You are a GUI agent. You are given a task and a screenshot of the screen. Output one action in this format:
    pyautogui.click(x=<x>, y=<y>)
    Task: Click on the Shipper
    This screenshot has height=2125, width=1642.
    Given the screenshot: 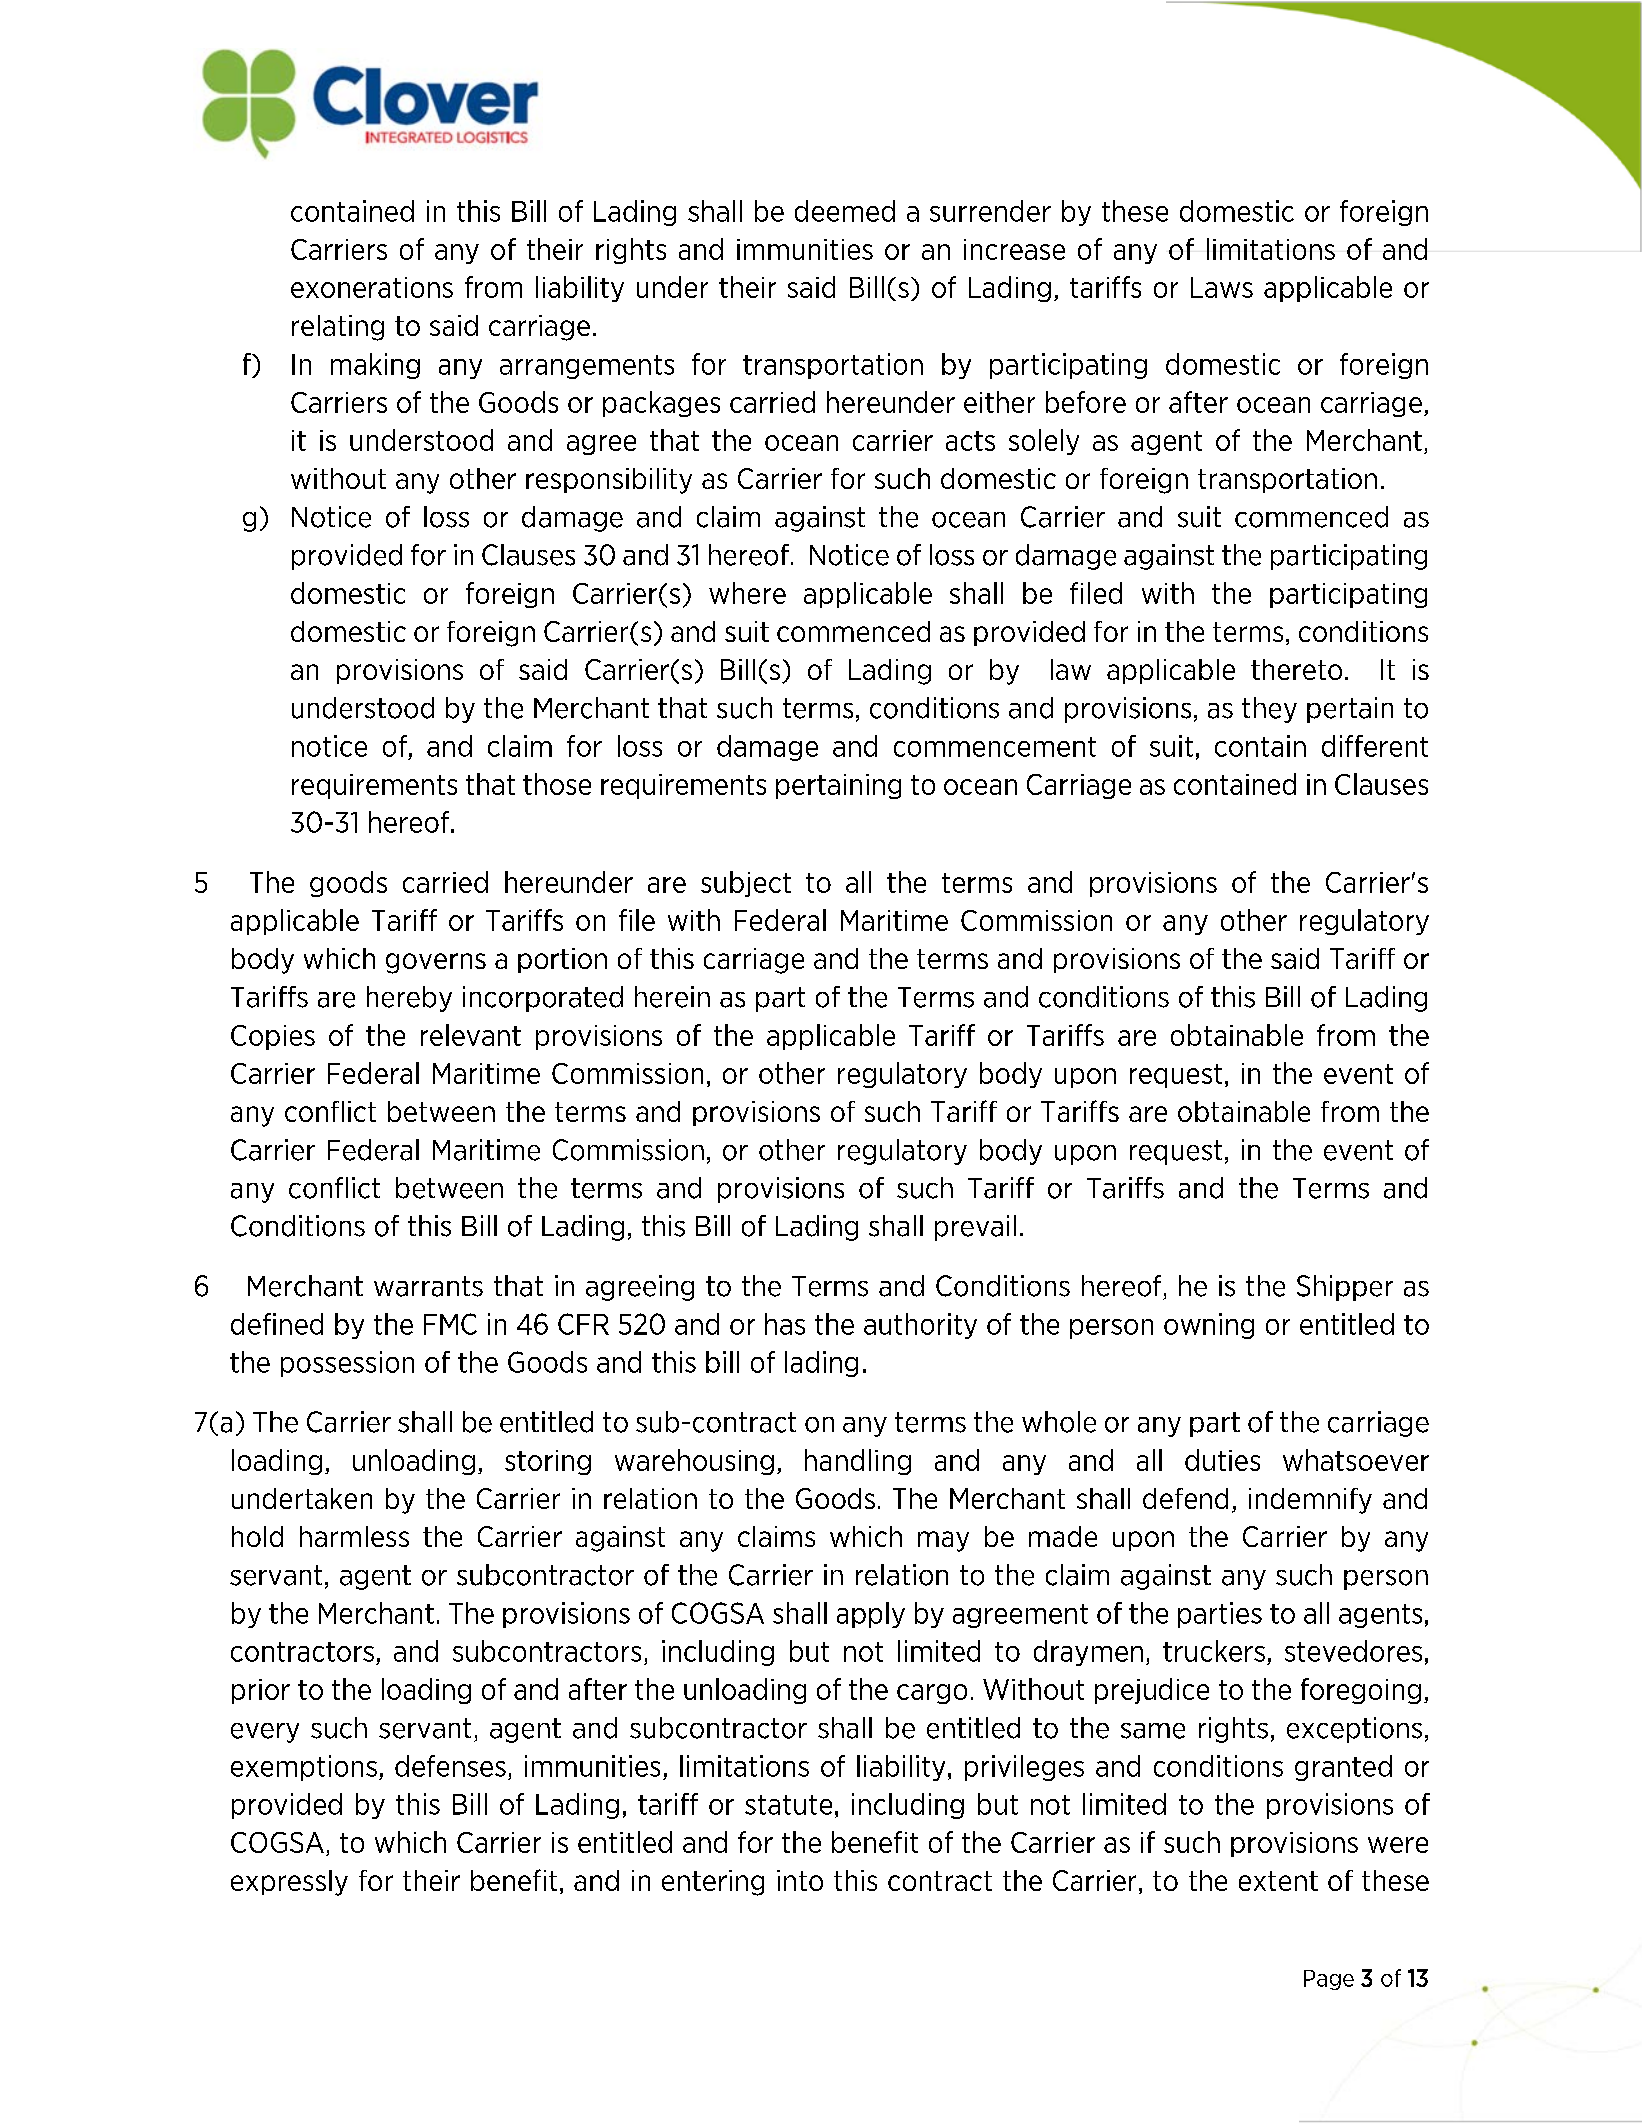 What is the action you would take?
    pyautogui.click(x=1345, y=1288)
